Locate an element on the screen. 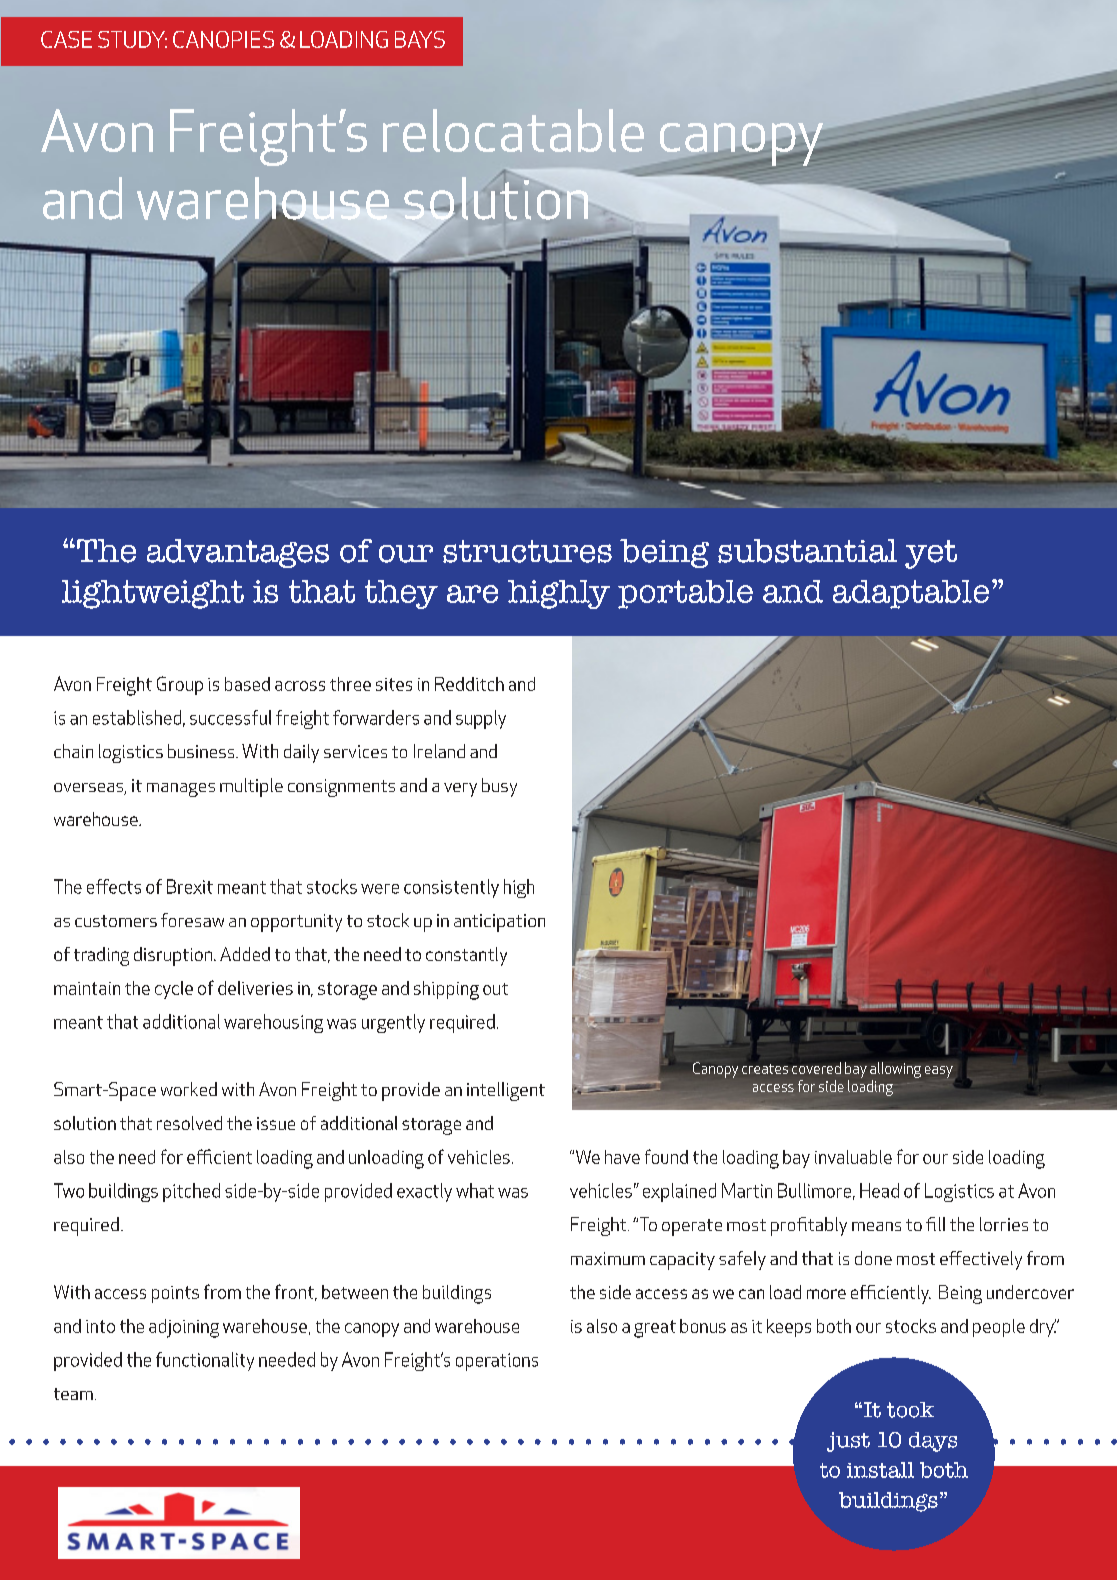 This screenshot has height=1580, width=1117. operations is located at coordinates (497, 1362).
